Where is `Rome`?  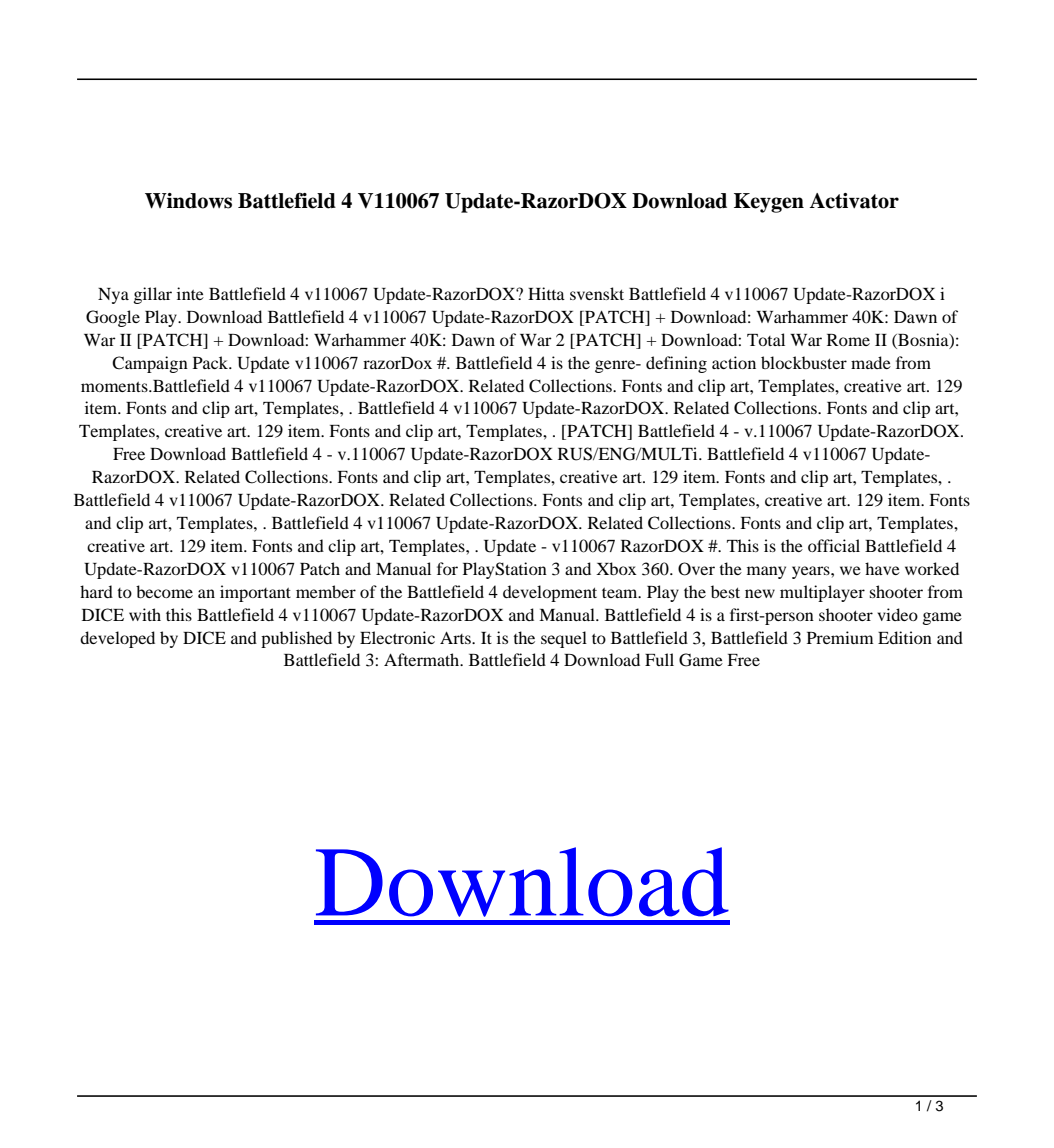
Rome is located at coordinates (848, 340).
